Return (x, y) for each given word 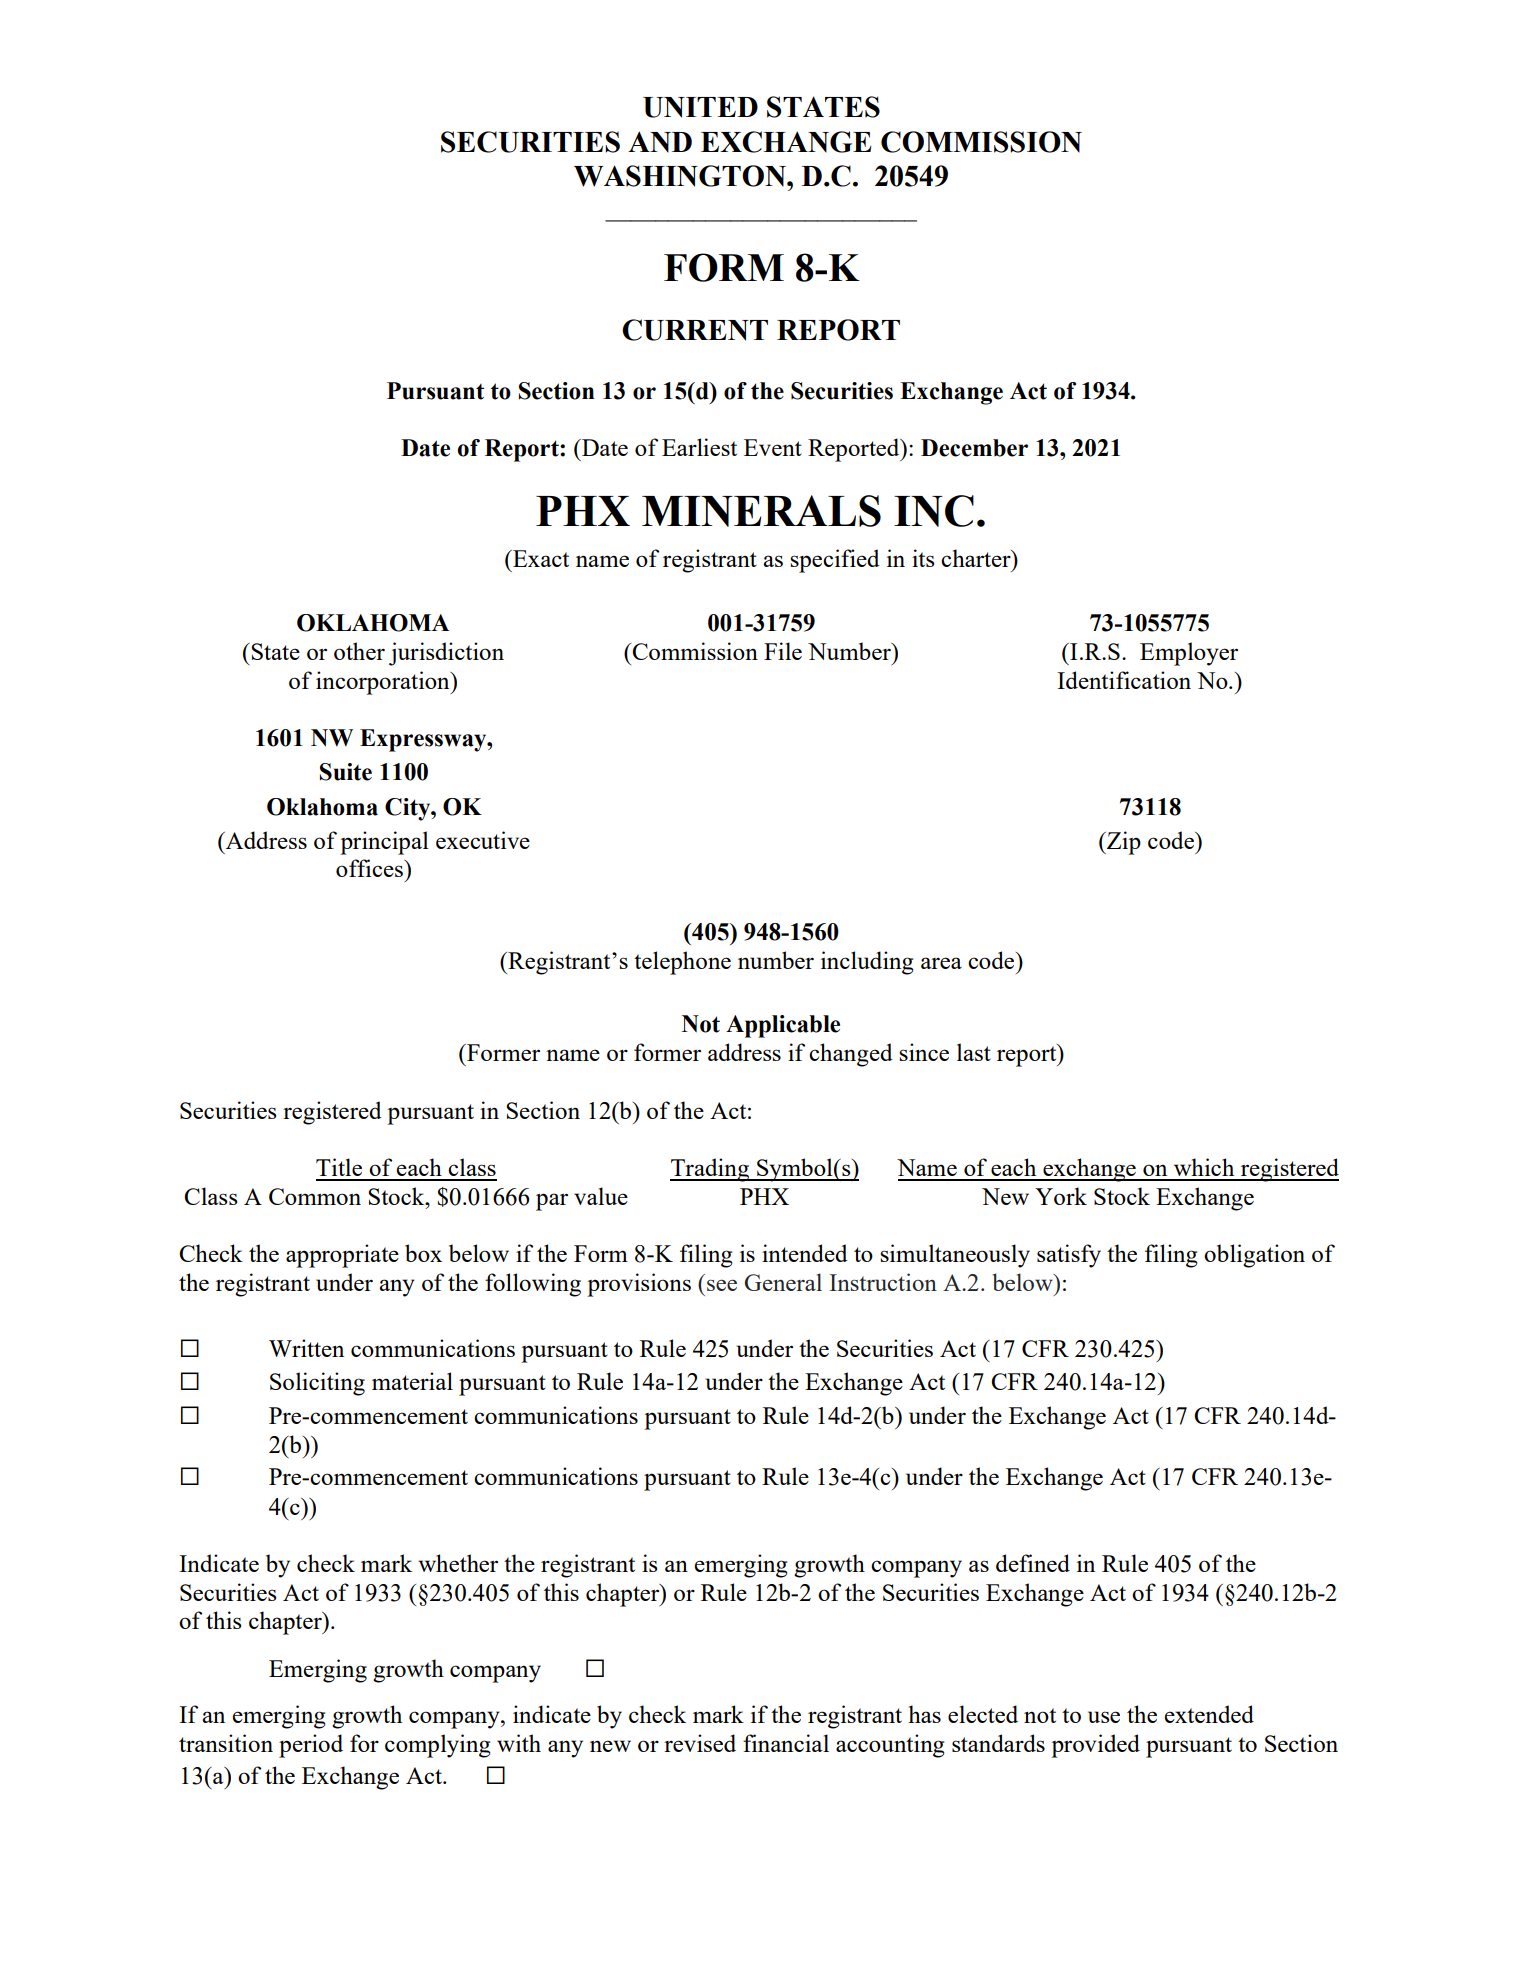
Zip (1123, 843)
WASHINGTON (681, 176)
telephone (682, 963)
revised (700, 1743)
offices (370, 868)
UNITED (700, 107)
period (311, 1746)
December (974, 448)
